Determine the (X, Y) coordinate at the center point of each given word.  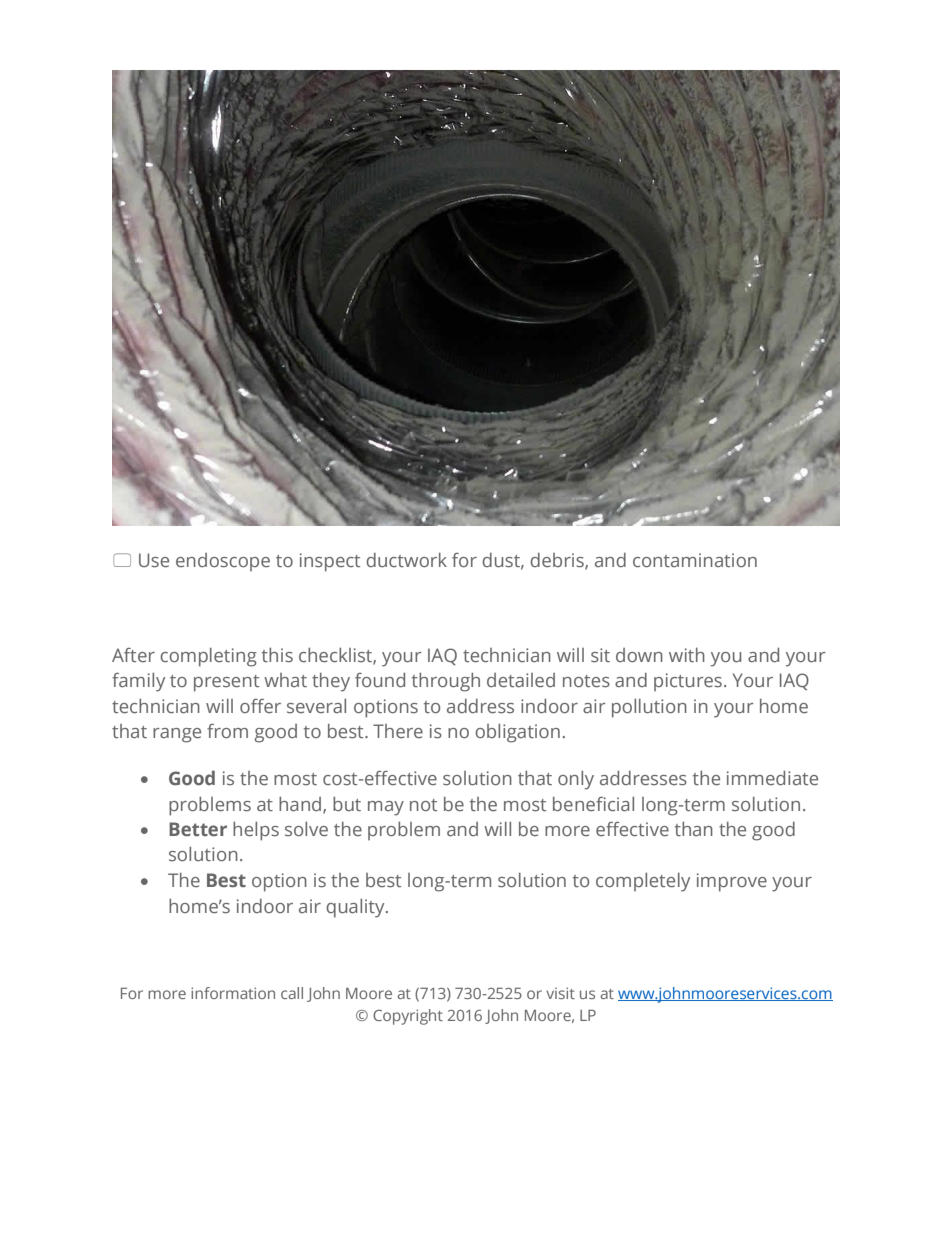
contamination (695, 560)
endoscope (223, 562)
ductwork (406, 560)
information (233, 993)
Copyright (408, 1017)
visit (560, 993)
